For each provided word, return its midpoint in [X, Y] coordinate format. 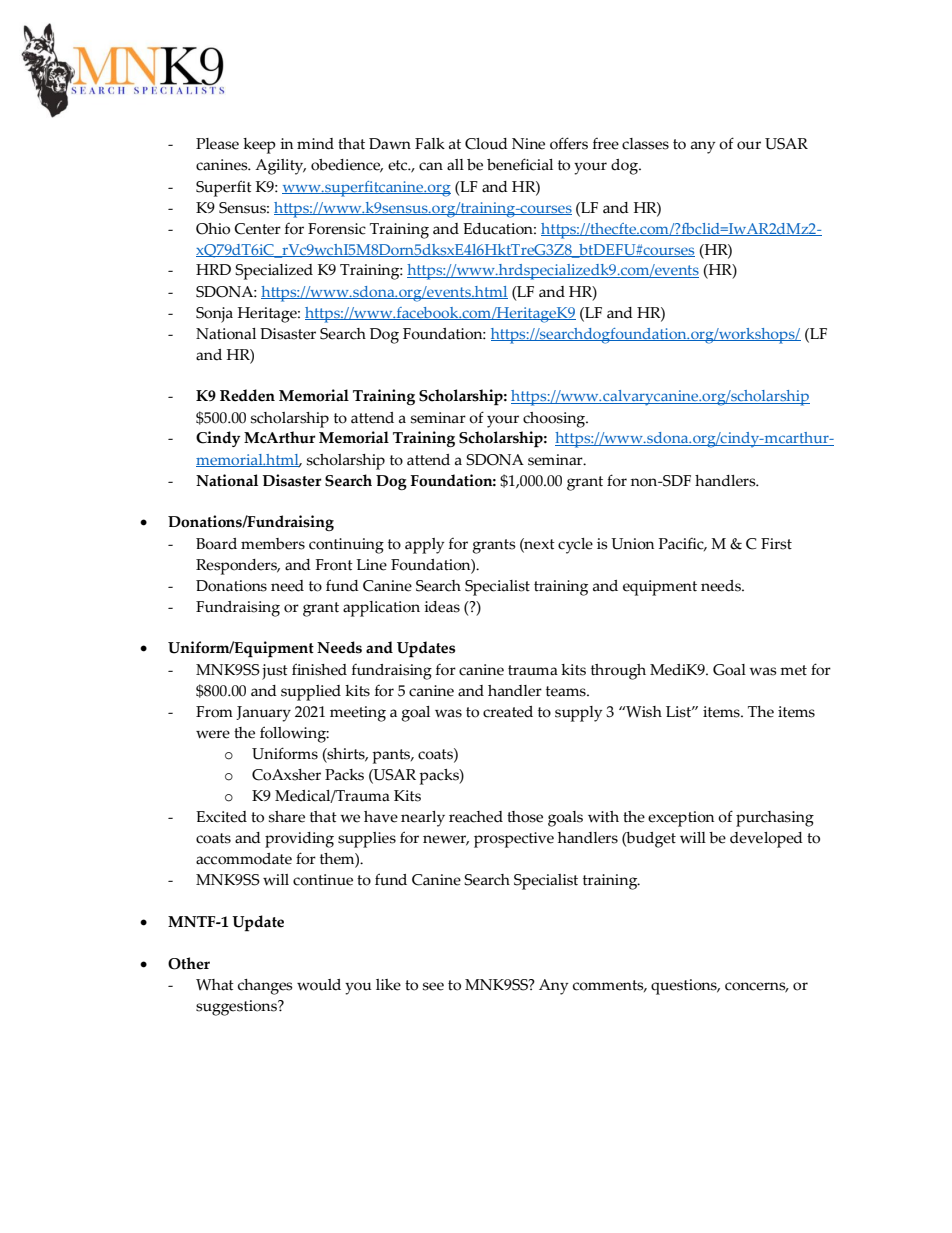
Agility [280, 167]
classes [645, 144]
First [776, 544]
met [793, 670]
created [508, 712]
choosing [555, 420]
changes [265, 987]
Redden [247, 395]
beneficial [520, 164]
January [263, 714]
